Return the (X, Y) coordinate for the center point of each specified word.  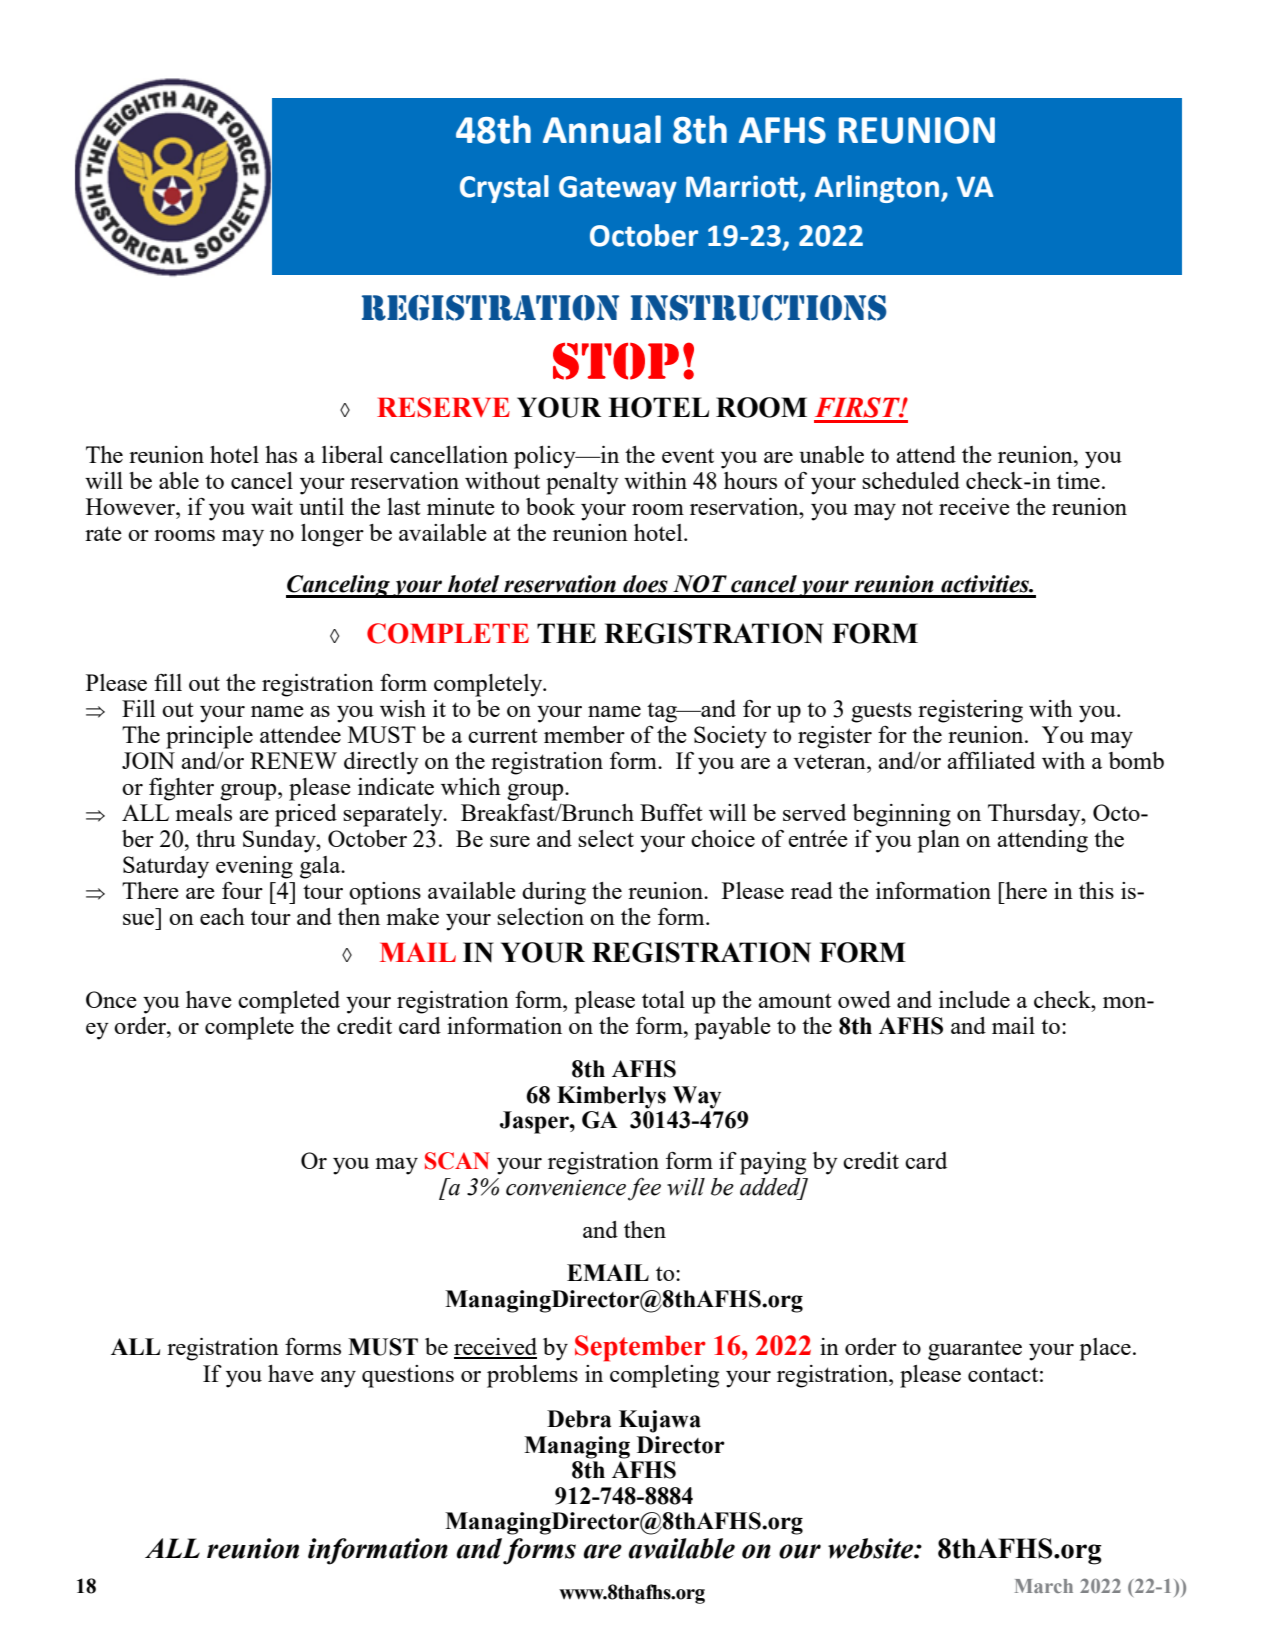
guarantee (975, 1350)
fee (644, 1189)
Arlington (878, 189)
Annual (602, 129)
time (1078, 480)
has (281, 454)
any (338, 1379)
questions (408, 1376)
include (974, 999)
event (688, 456)
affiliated (991, 760)
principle (209, 737)
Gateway (618, 189)
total (663, 999)
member (584, 734)
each (222, 916)
